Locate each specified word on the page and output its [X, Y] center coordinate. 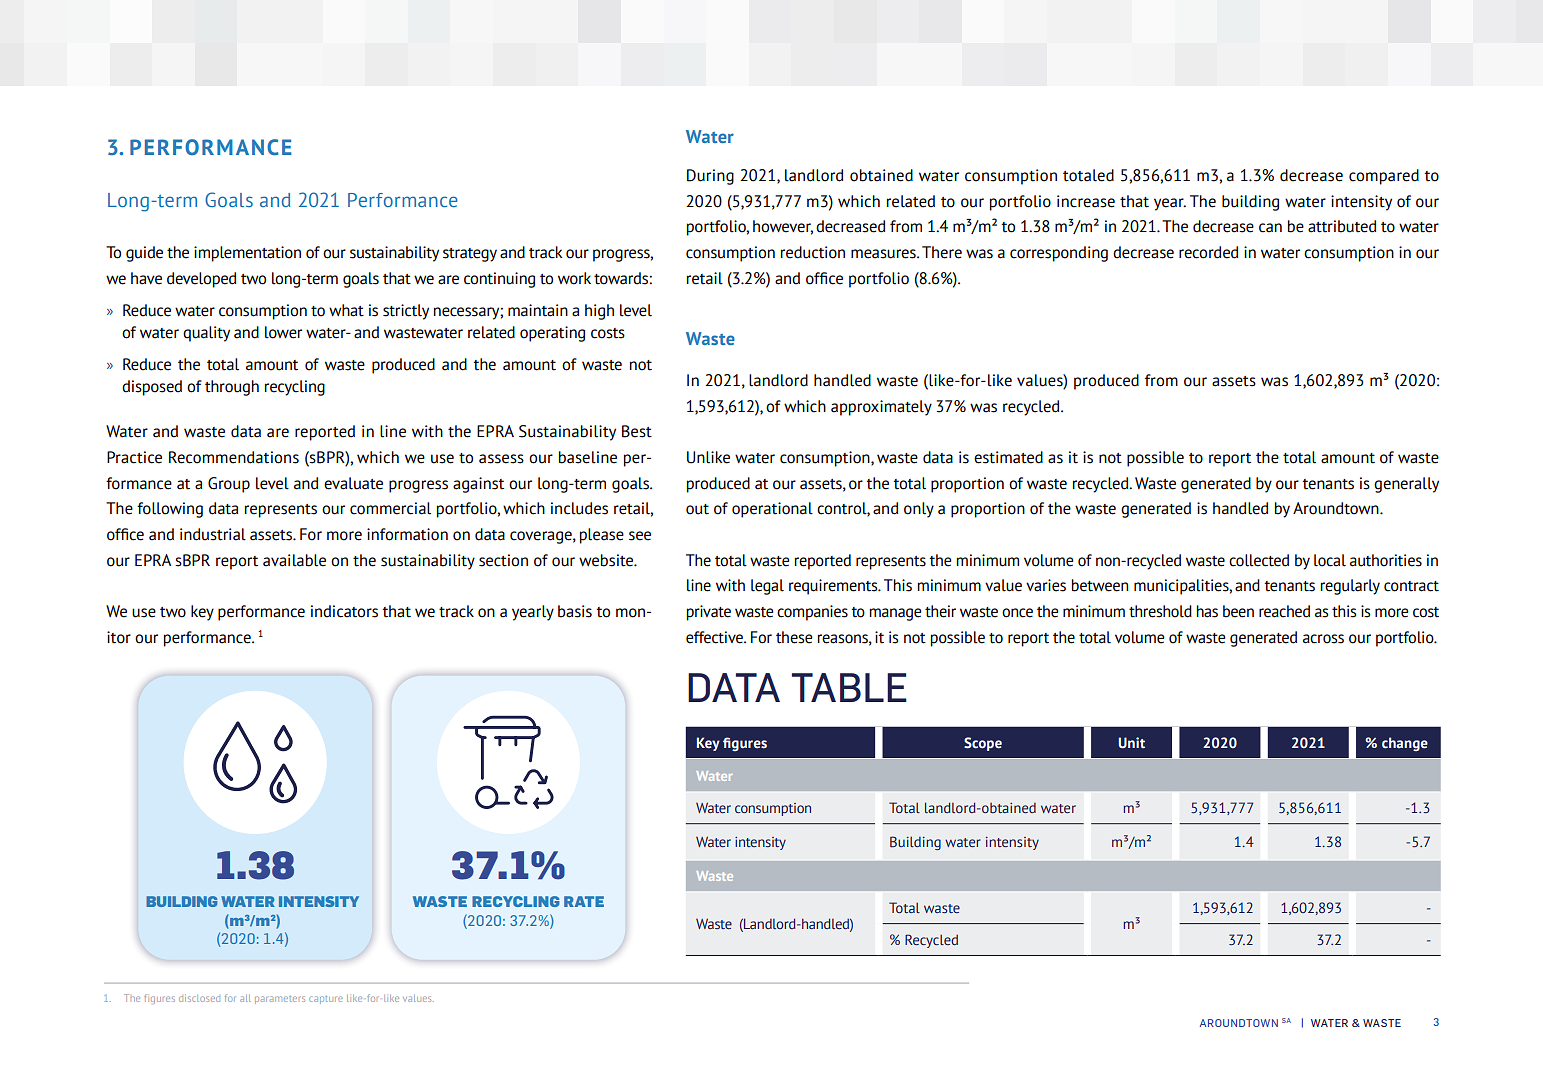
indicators [344, 611]
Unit [1131, 743]
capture [326, 1000]
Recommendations [234, 457]
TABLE [849, 687]
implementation [247, 254]
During [710, 177]
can [1270, 228]
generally [1406, 485]
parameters [280, 1000]
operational [772, 510]
